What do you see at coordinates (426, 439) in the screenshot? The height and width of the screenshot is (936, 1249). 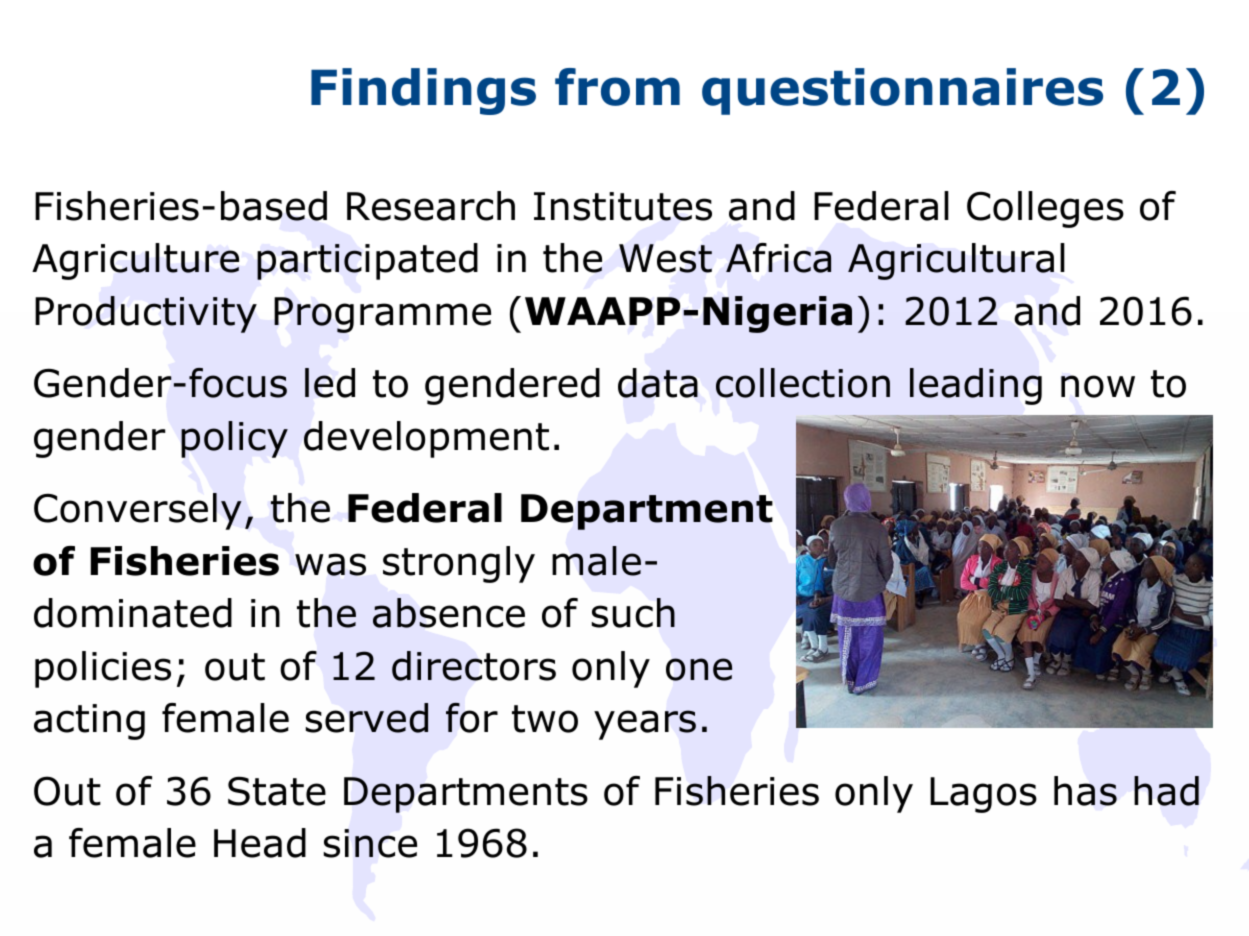 I see `development` at bounding box center [426, 439].
